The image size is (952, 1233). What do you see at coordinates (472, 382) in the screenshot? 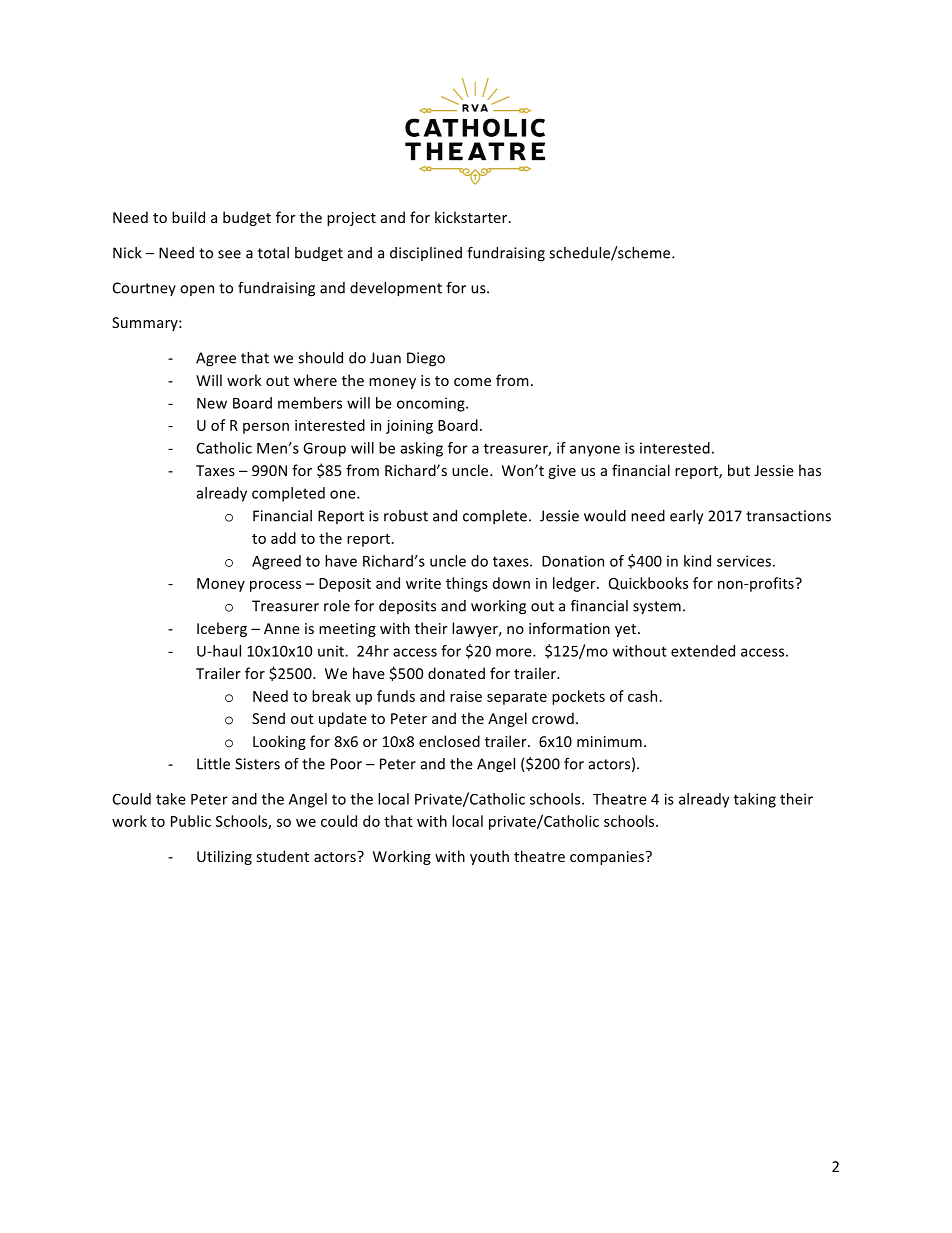
I see `come` at bounding box center [472, 382].
